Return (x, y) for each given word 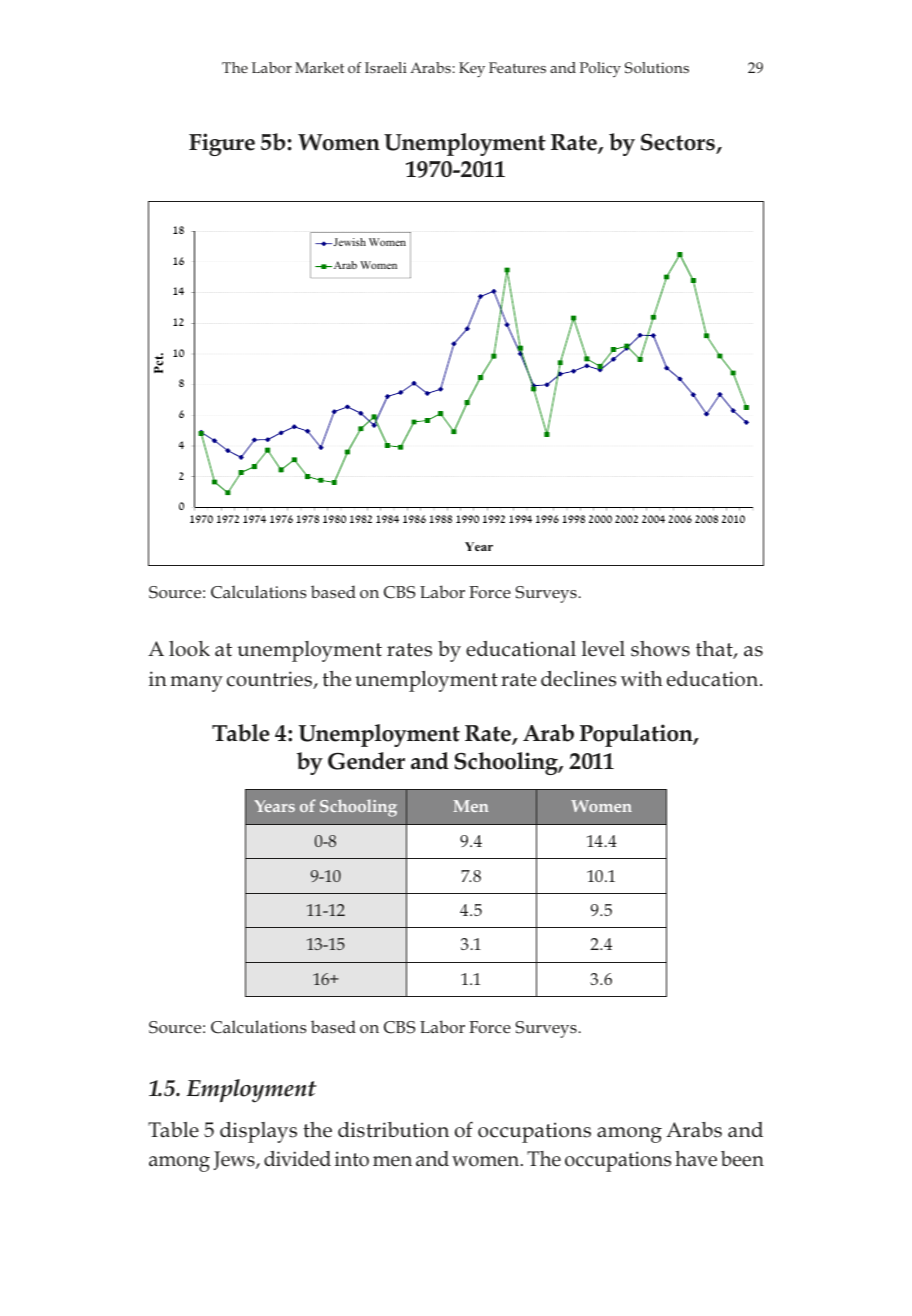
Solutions (657, 68)
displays (258, 1132)
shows (660, 649)
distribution (393, 1130)
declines (578, 679)
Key (472, 70)
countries (271, 680)
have (696, 1159)
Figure (222, 144)
